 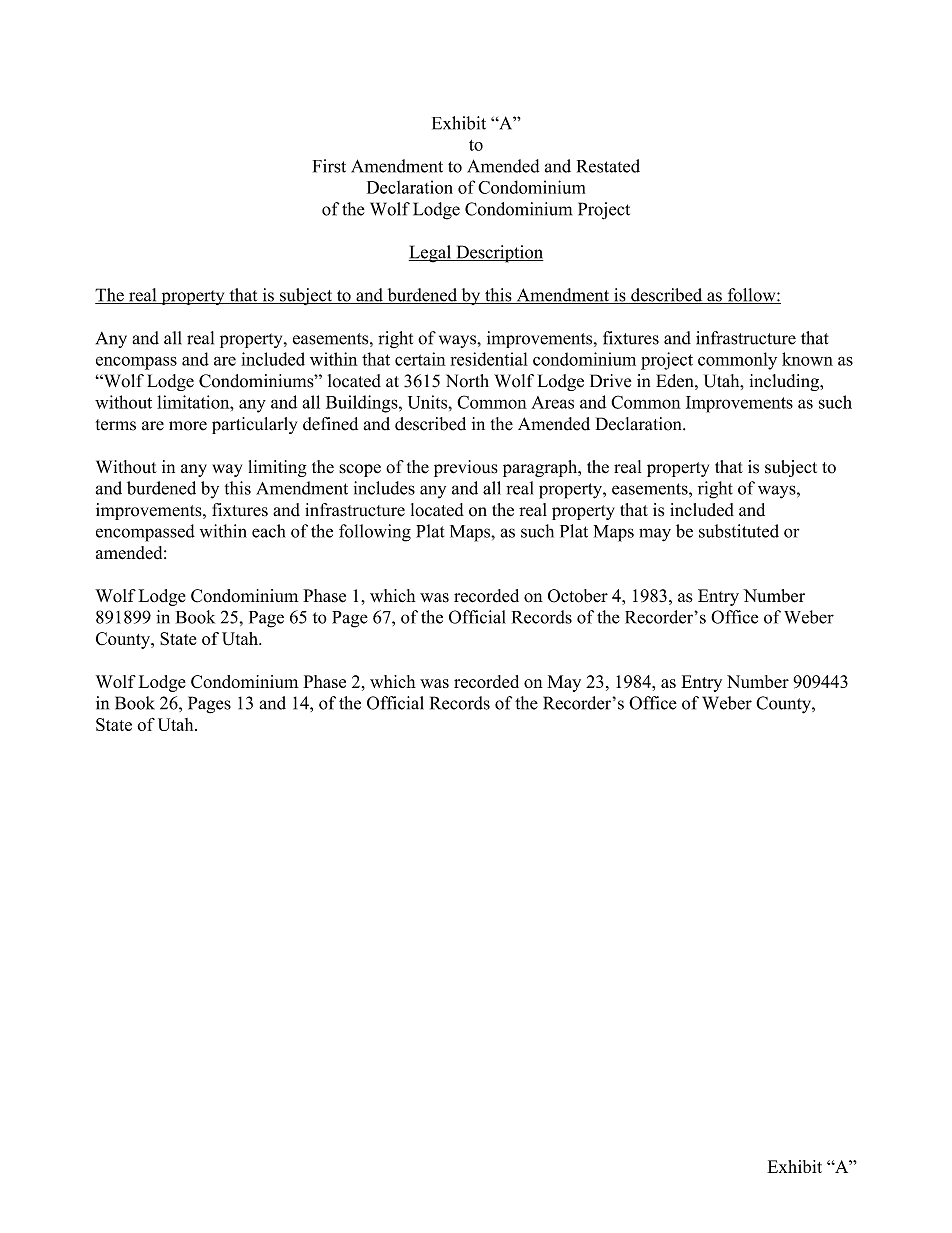 What do you see at coordinates (431, 254) in the screenshot?
I see `Legal` at bounding box center [431, 254].
